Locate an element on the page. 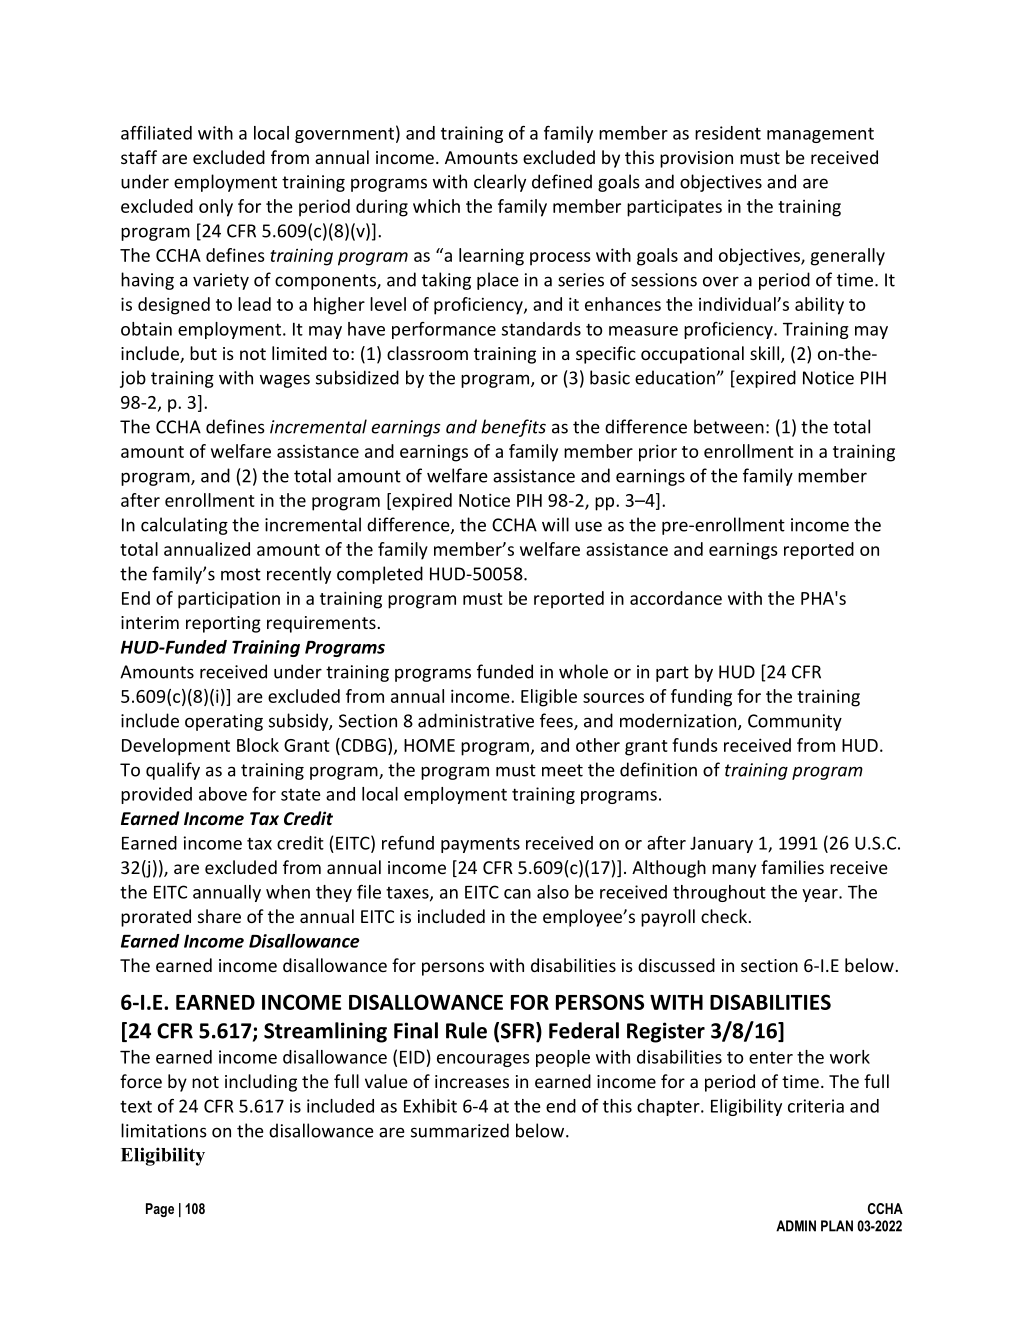 This image has width=1023, height=1324. payments is located at coordinates (480, 845).
